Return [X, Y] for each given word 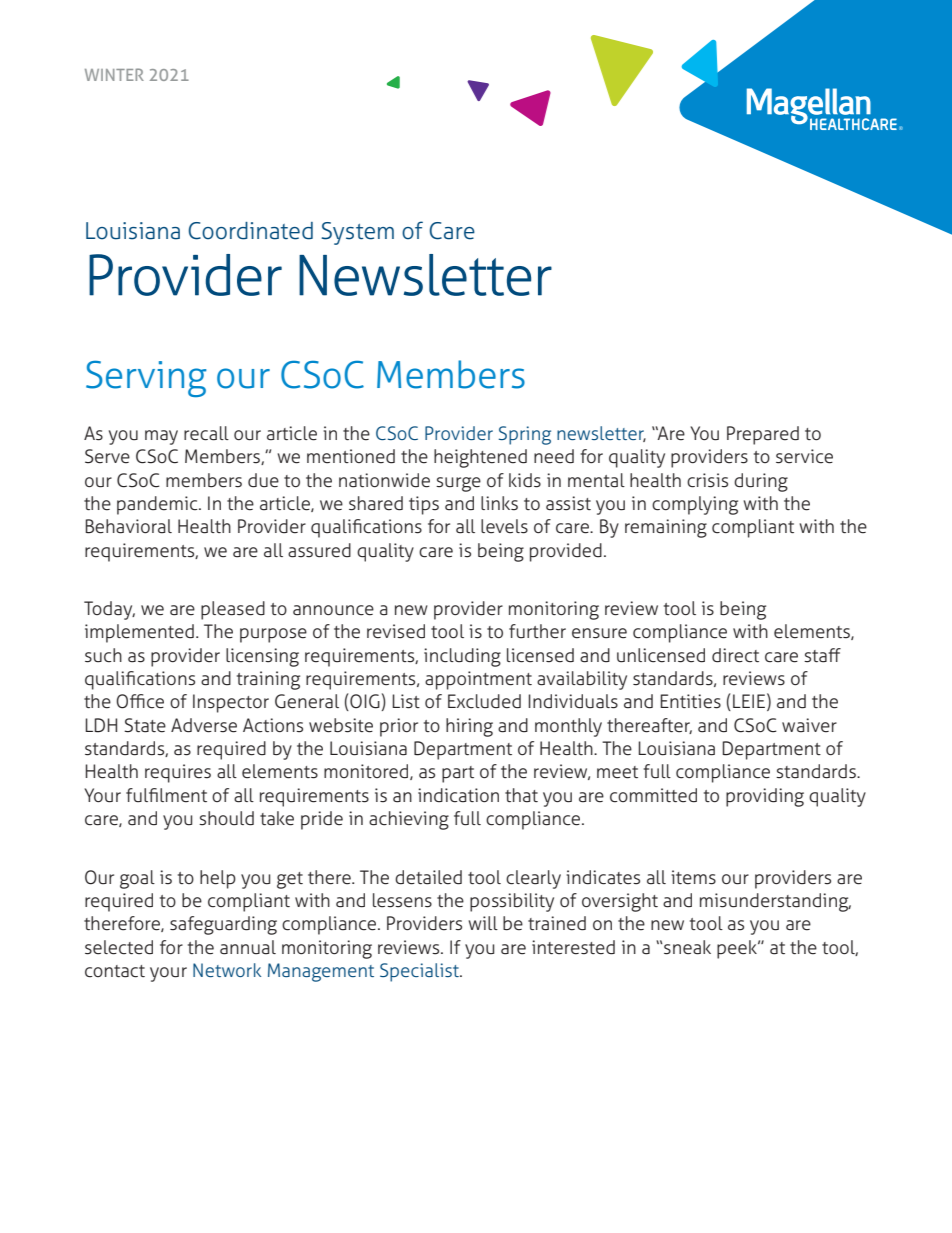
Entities [690, 701]
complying [695, 505]
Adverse [204, 725]
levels [504, 526]
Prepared [763, 435]
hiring [469, 727]
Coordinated [250, 231]
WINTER [114, 74]
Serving [146, 379]
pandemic [158, 505]
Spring [525, 435]
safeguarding [223, 925]
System [357, 233]
